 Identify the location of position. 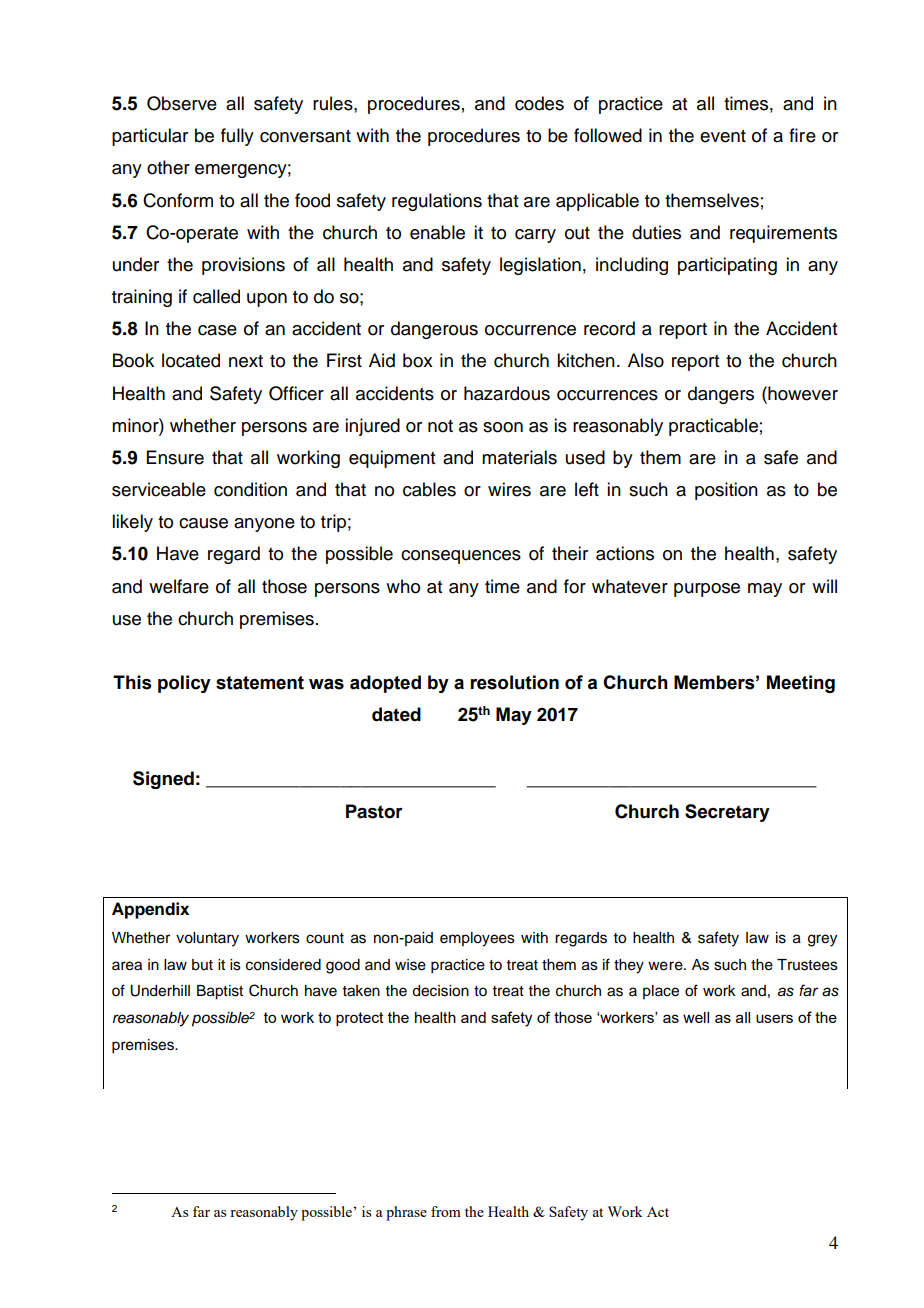
(726, 491).
